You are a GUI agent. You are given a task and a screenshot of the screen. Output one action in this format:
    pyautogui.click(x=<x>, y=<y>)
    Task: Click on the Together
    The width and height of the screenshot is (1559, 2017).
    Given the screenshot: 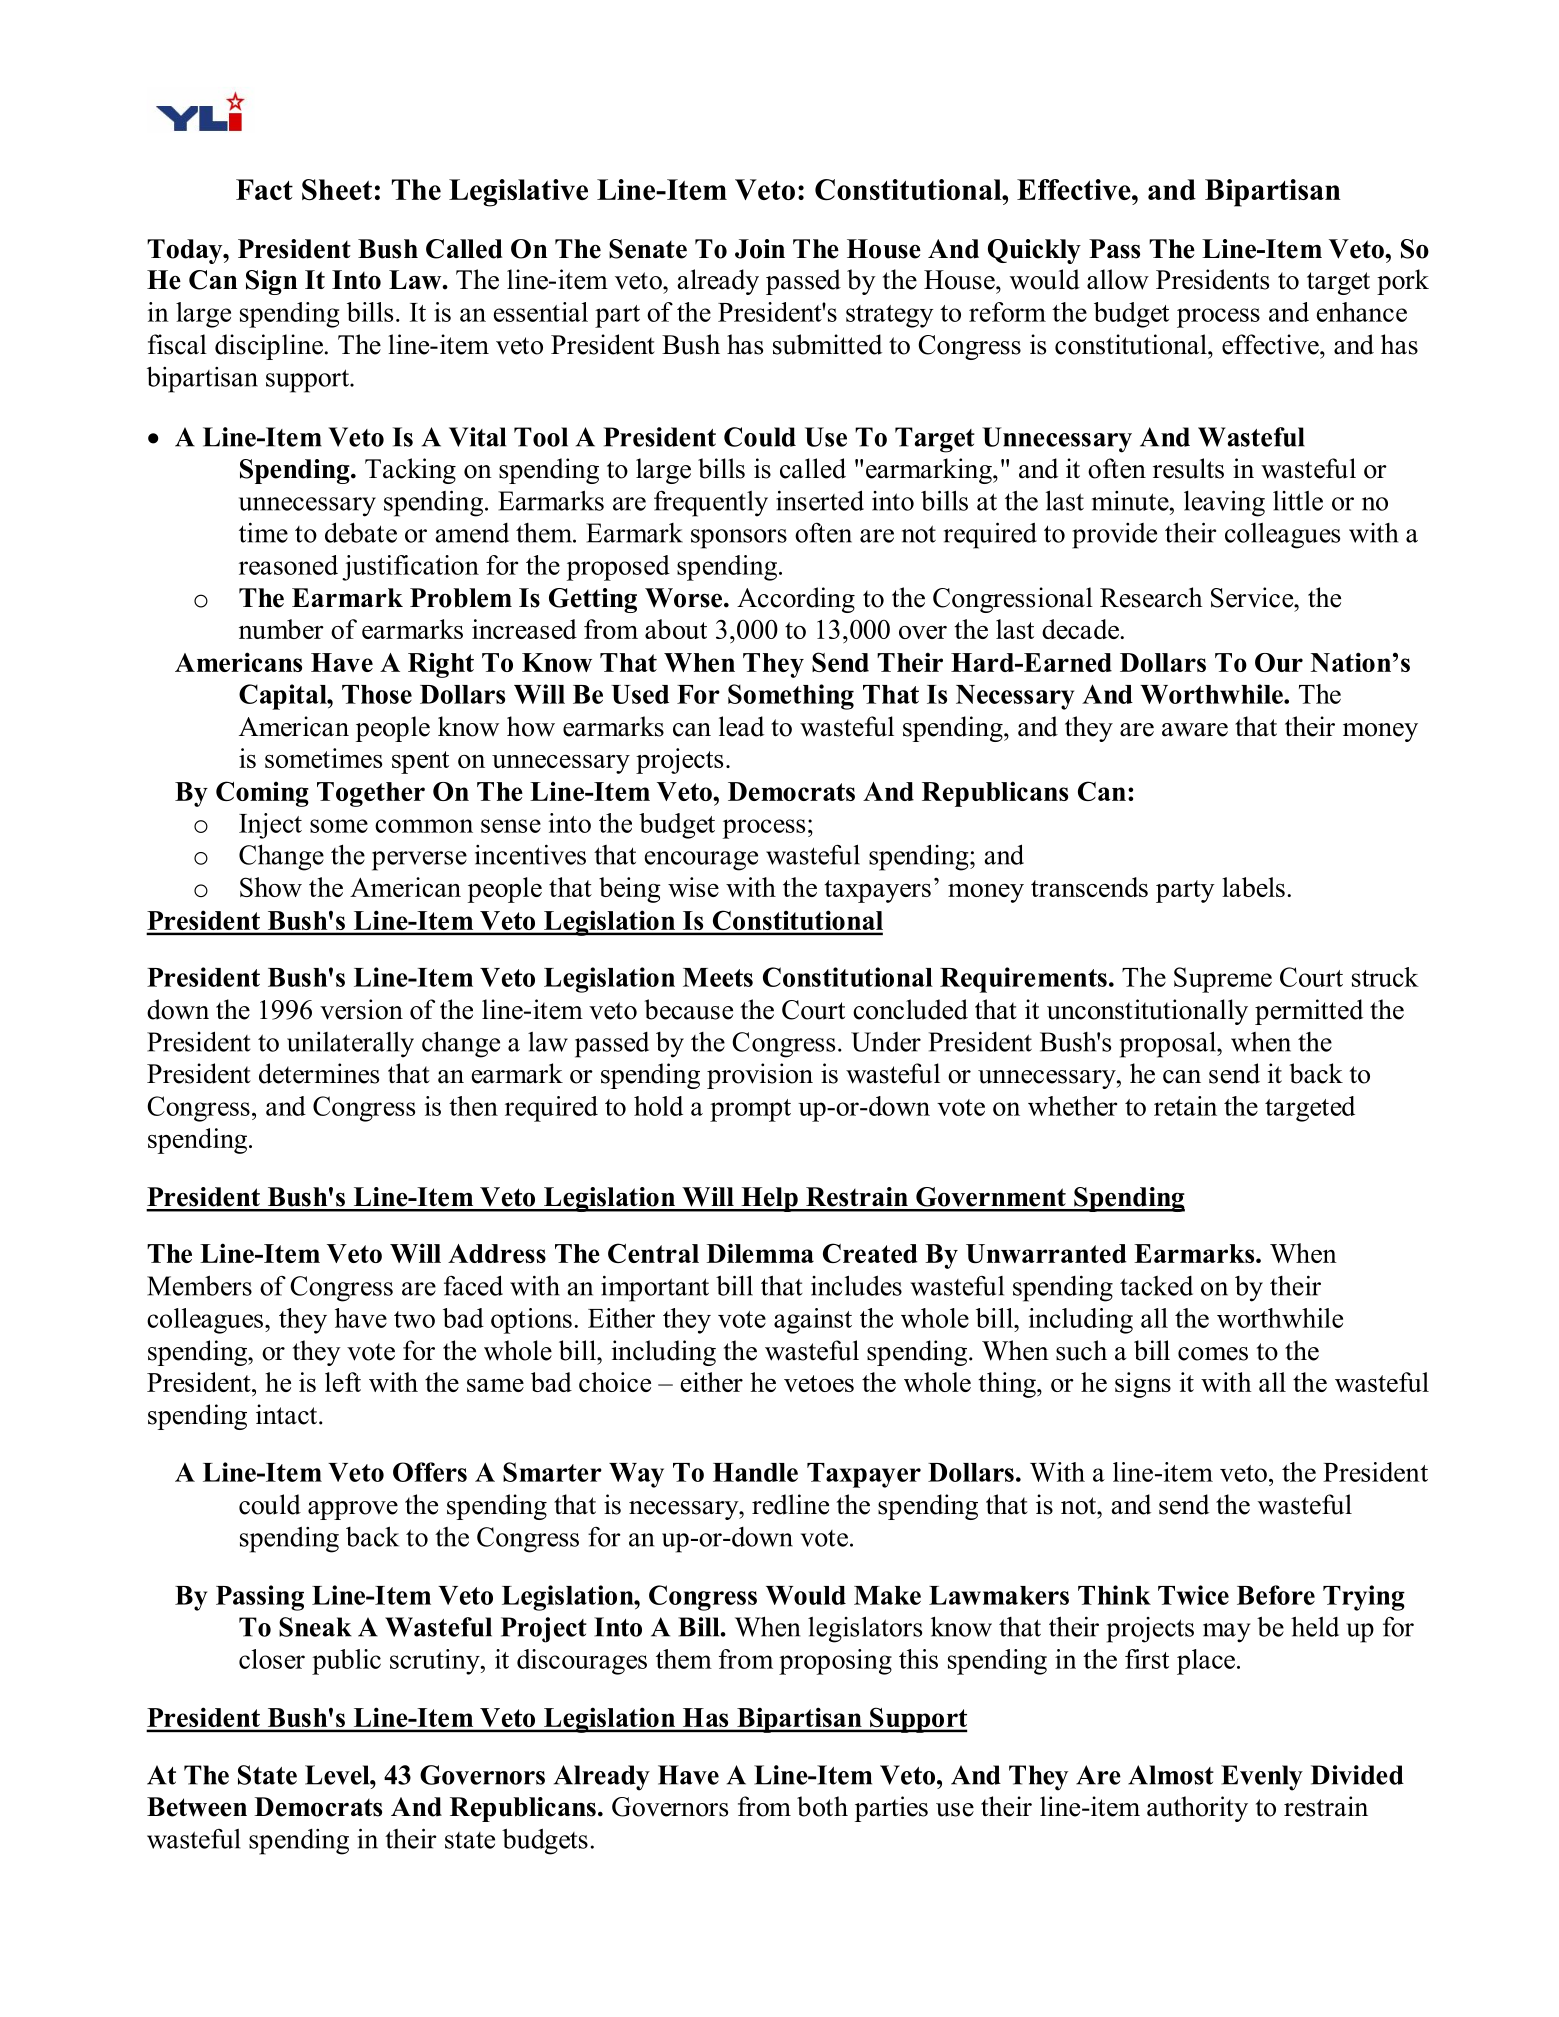 What is the action you would take?
    pyautogui.click(x=371, y=794)
